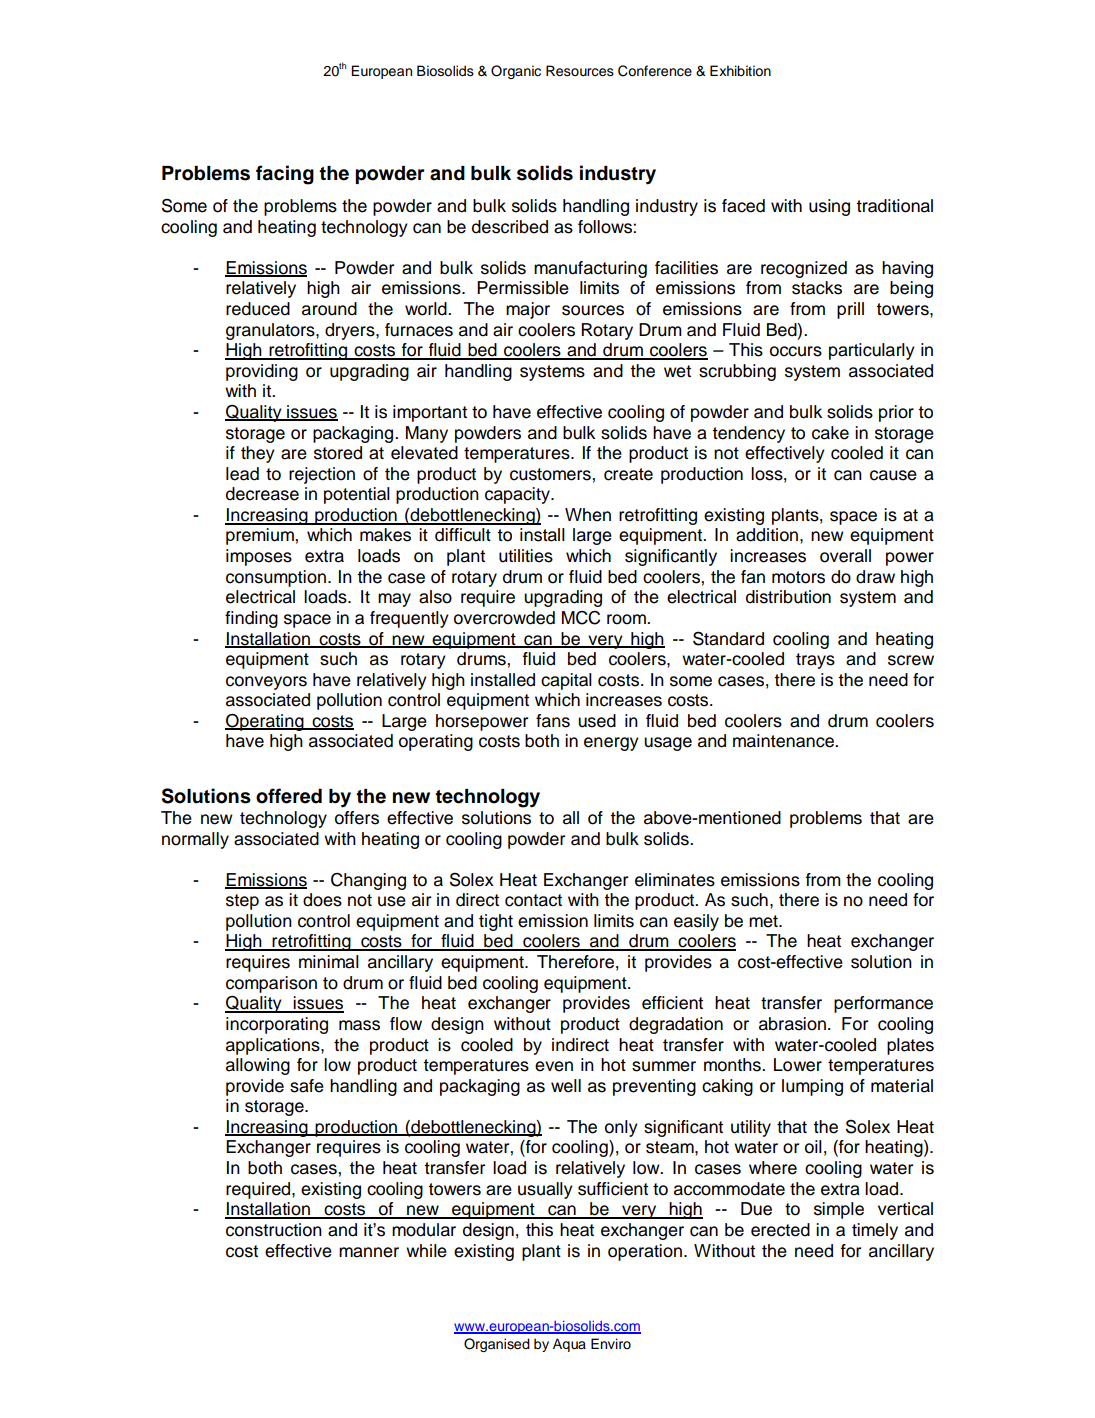  What do you see at coordinates (266, 683) in the screenshot?
I see `conveyors` at bounding box center [266, 683].
